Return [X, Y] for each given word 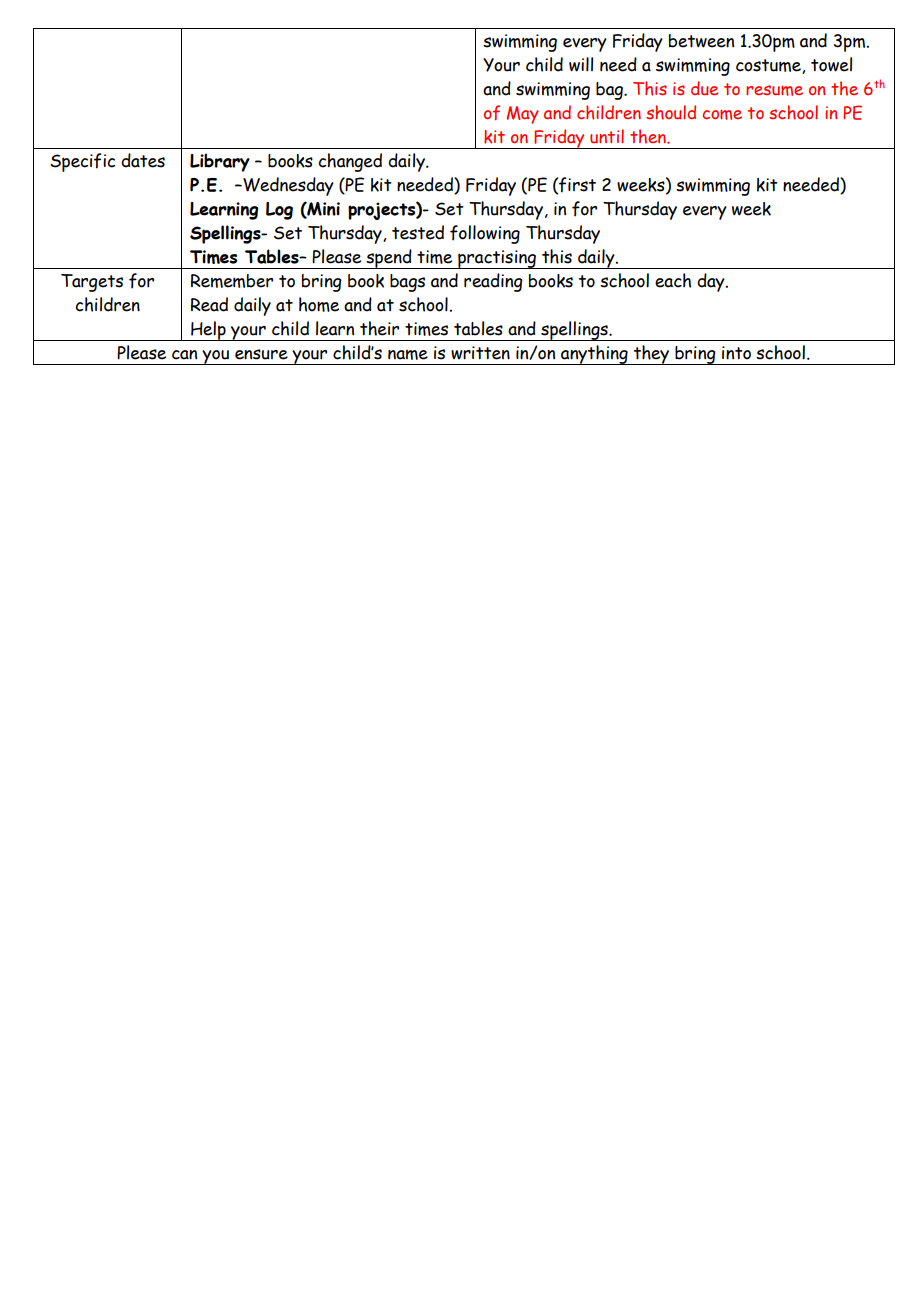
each [673, 280]
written [480, 353]
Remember [232, 281]
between [701, 41]
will [581, 64]
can [184, 355]
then [649, 136]
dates [143, 160]
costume [769, 66]
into [736, 353]
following [485, 234]
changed [350, 162]
